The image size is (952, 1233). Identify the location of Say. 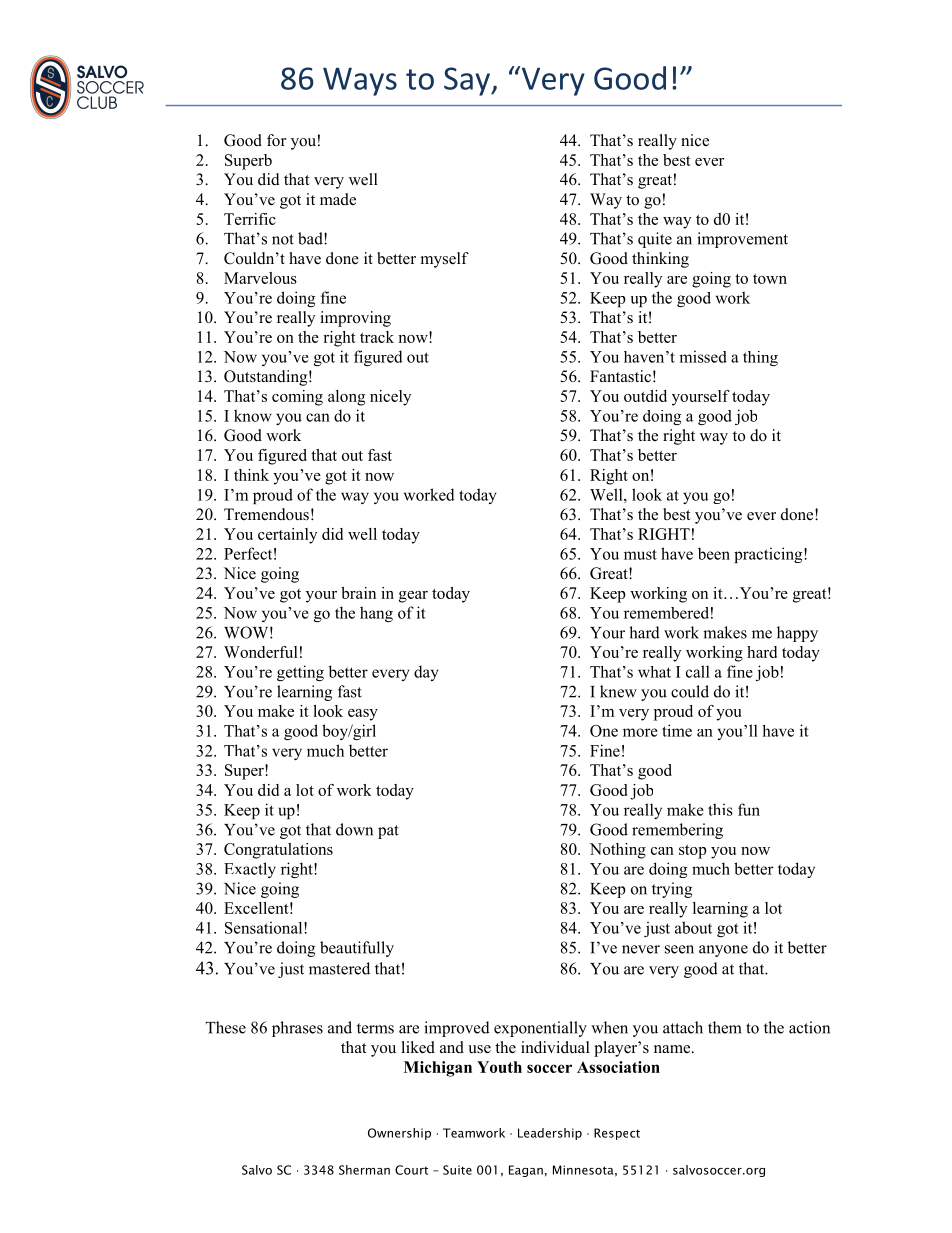
(468, 81).
